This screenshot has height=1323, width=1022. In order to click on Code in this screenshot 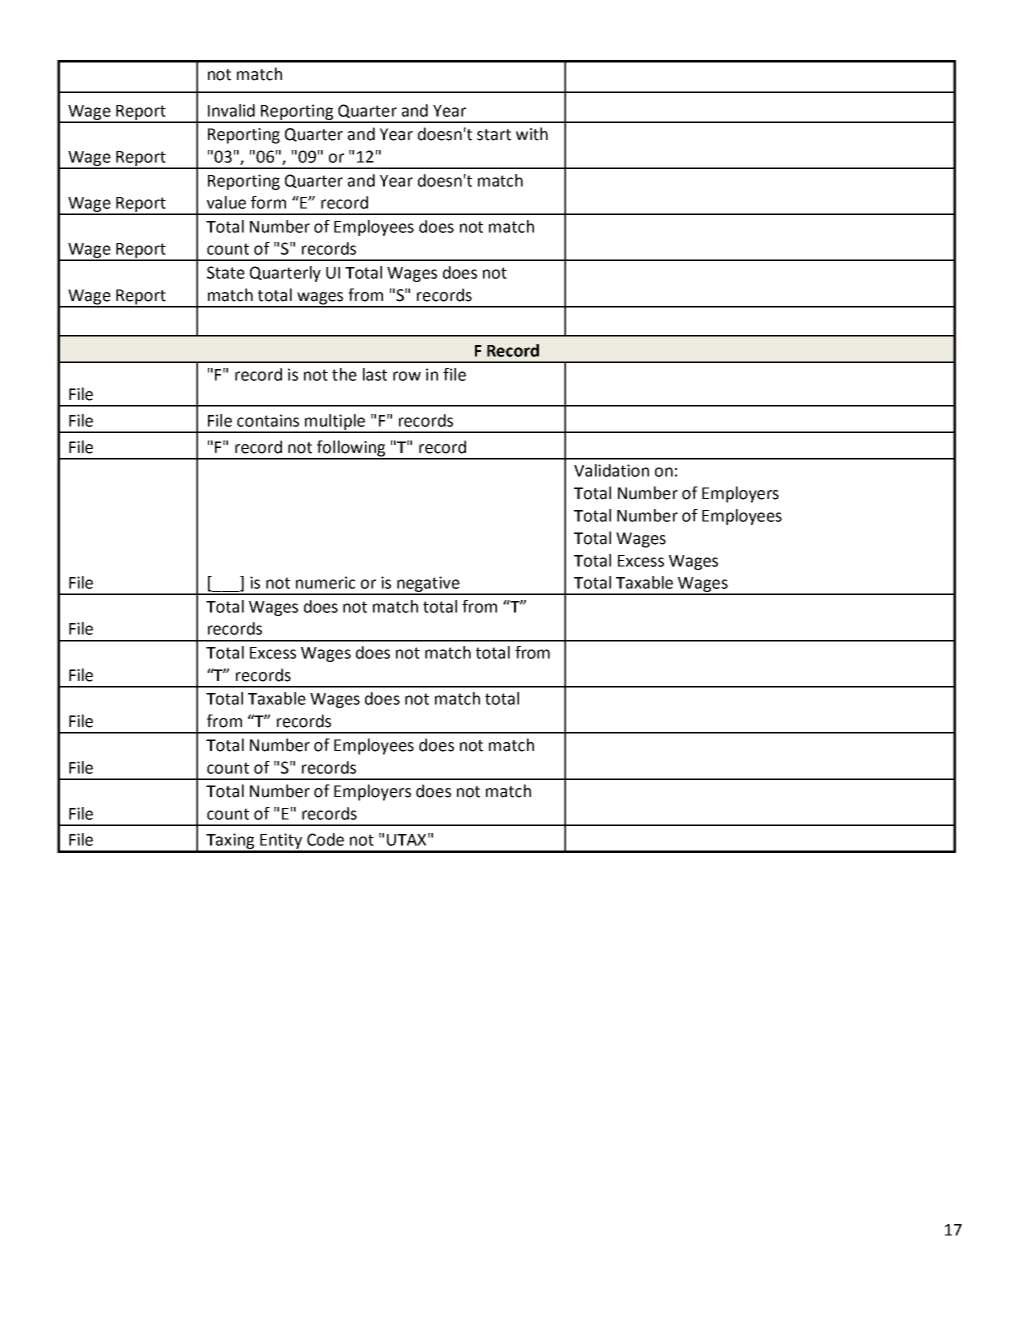, I will do `click(325, 839)`.
